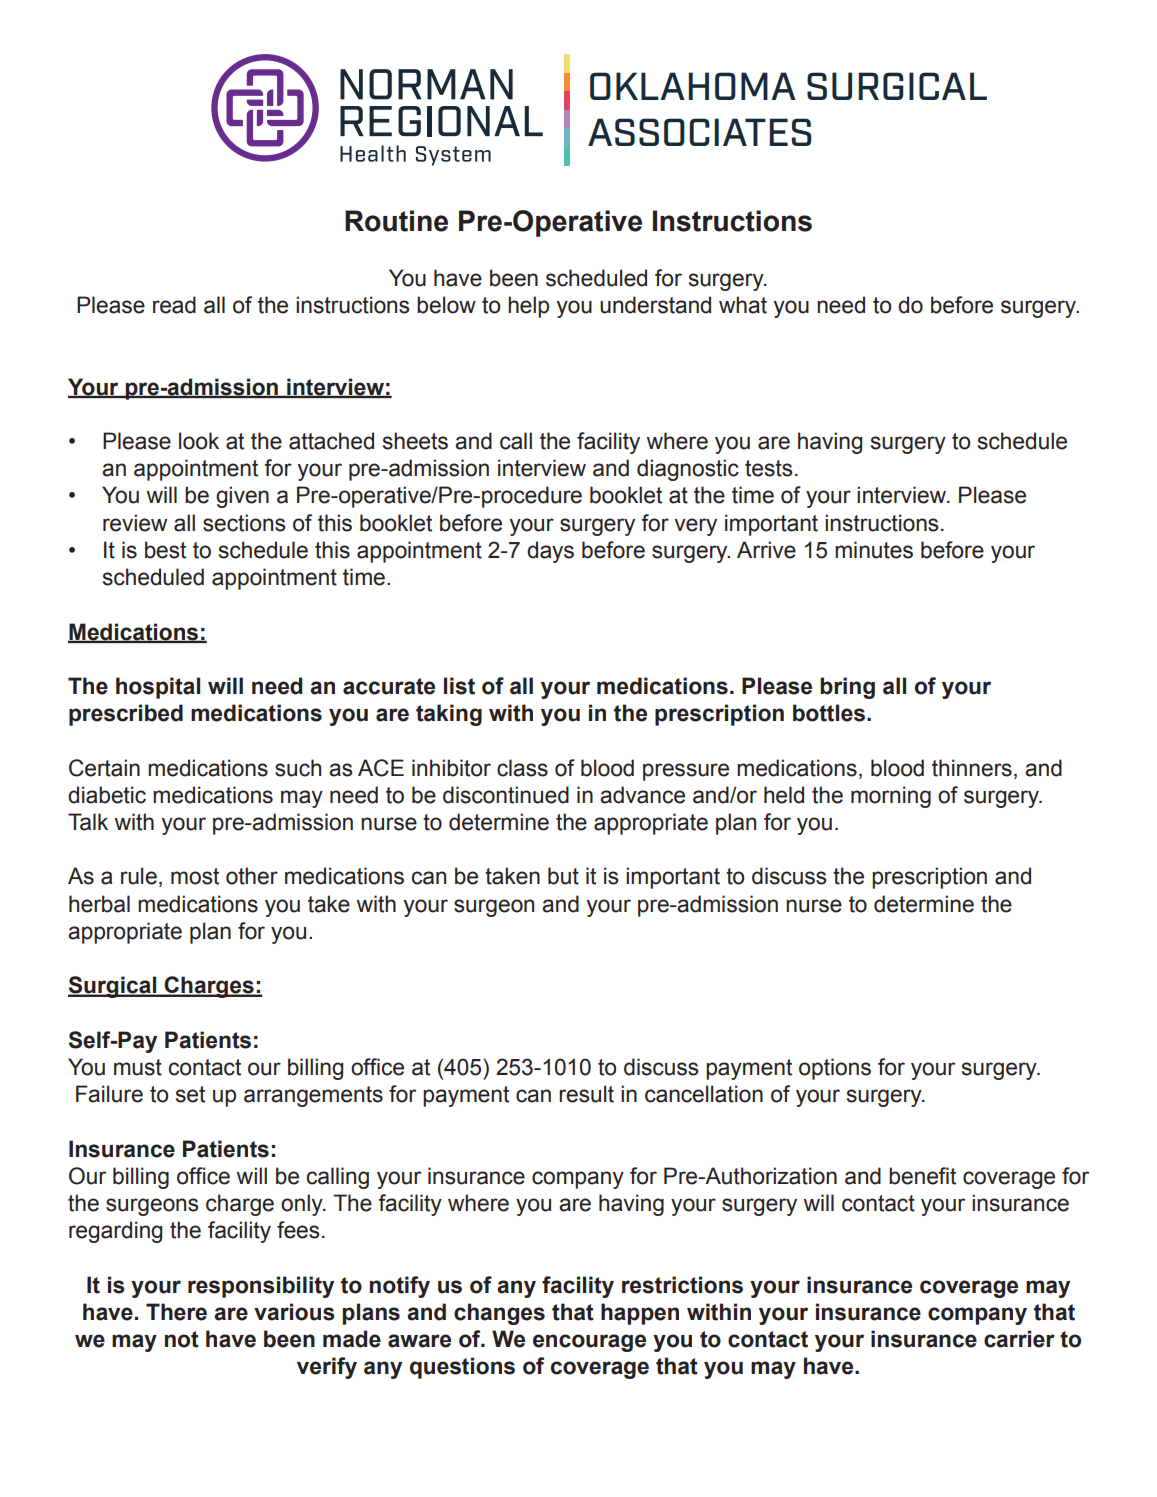  Describe the element at coordinates (563, 876) in the screenshot. I see `but` at that location.
